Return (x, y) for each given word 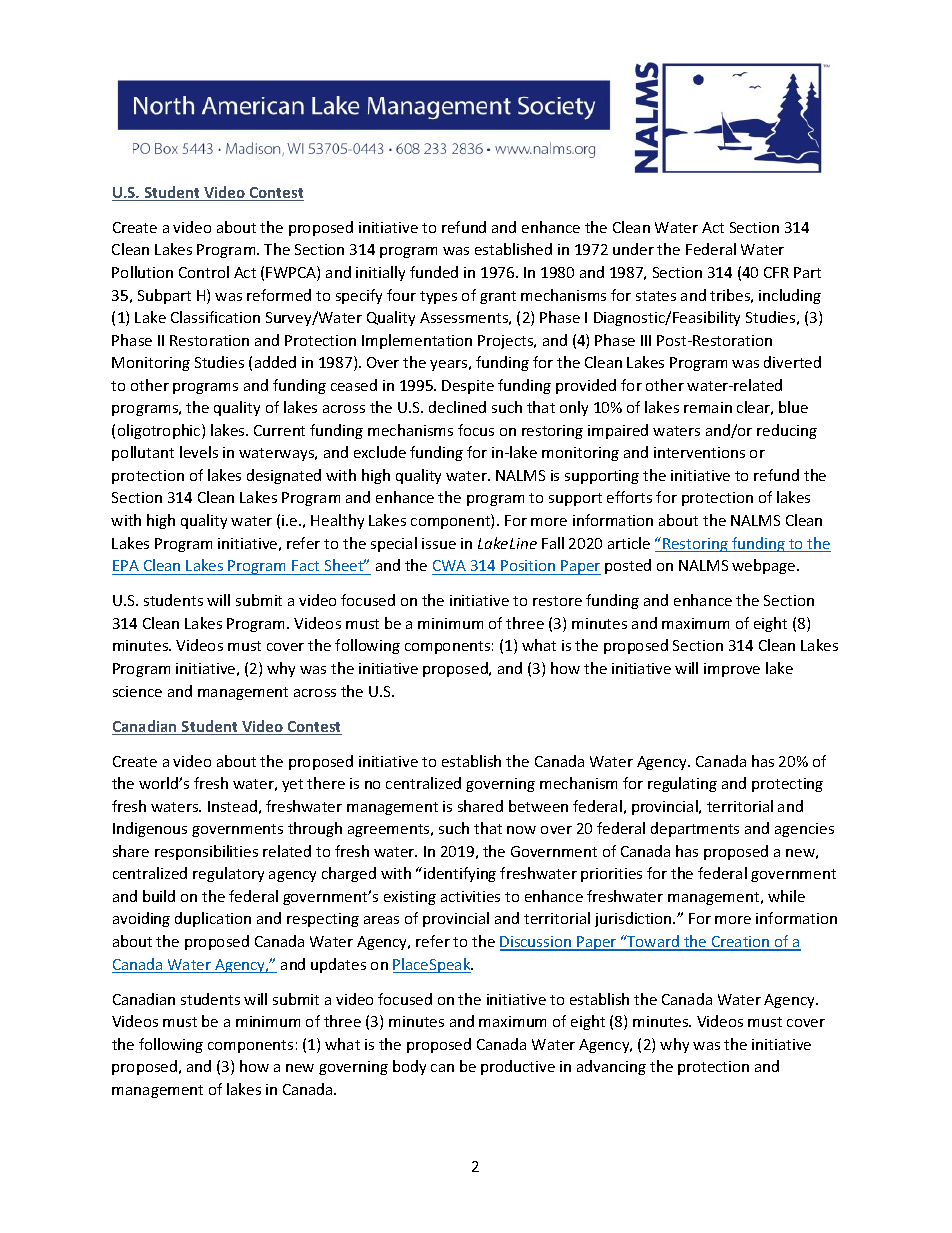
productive (518, 1067)
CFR (776, 272)
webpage (765, 566)
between (538, 806)
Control (204, 272)
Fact (305, 565)
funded (434, 272)
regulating (682, 784)
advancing (611, 1067)
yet (292, 785)
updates (338, 965)
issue (439, 543)
